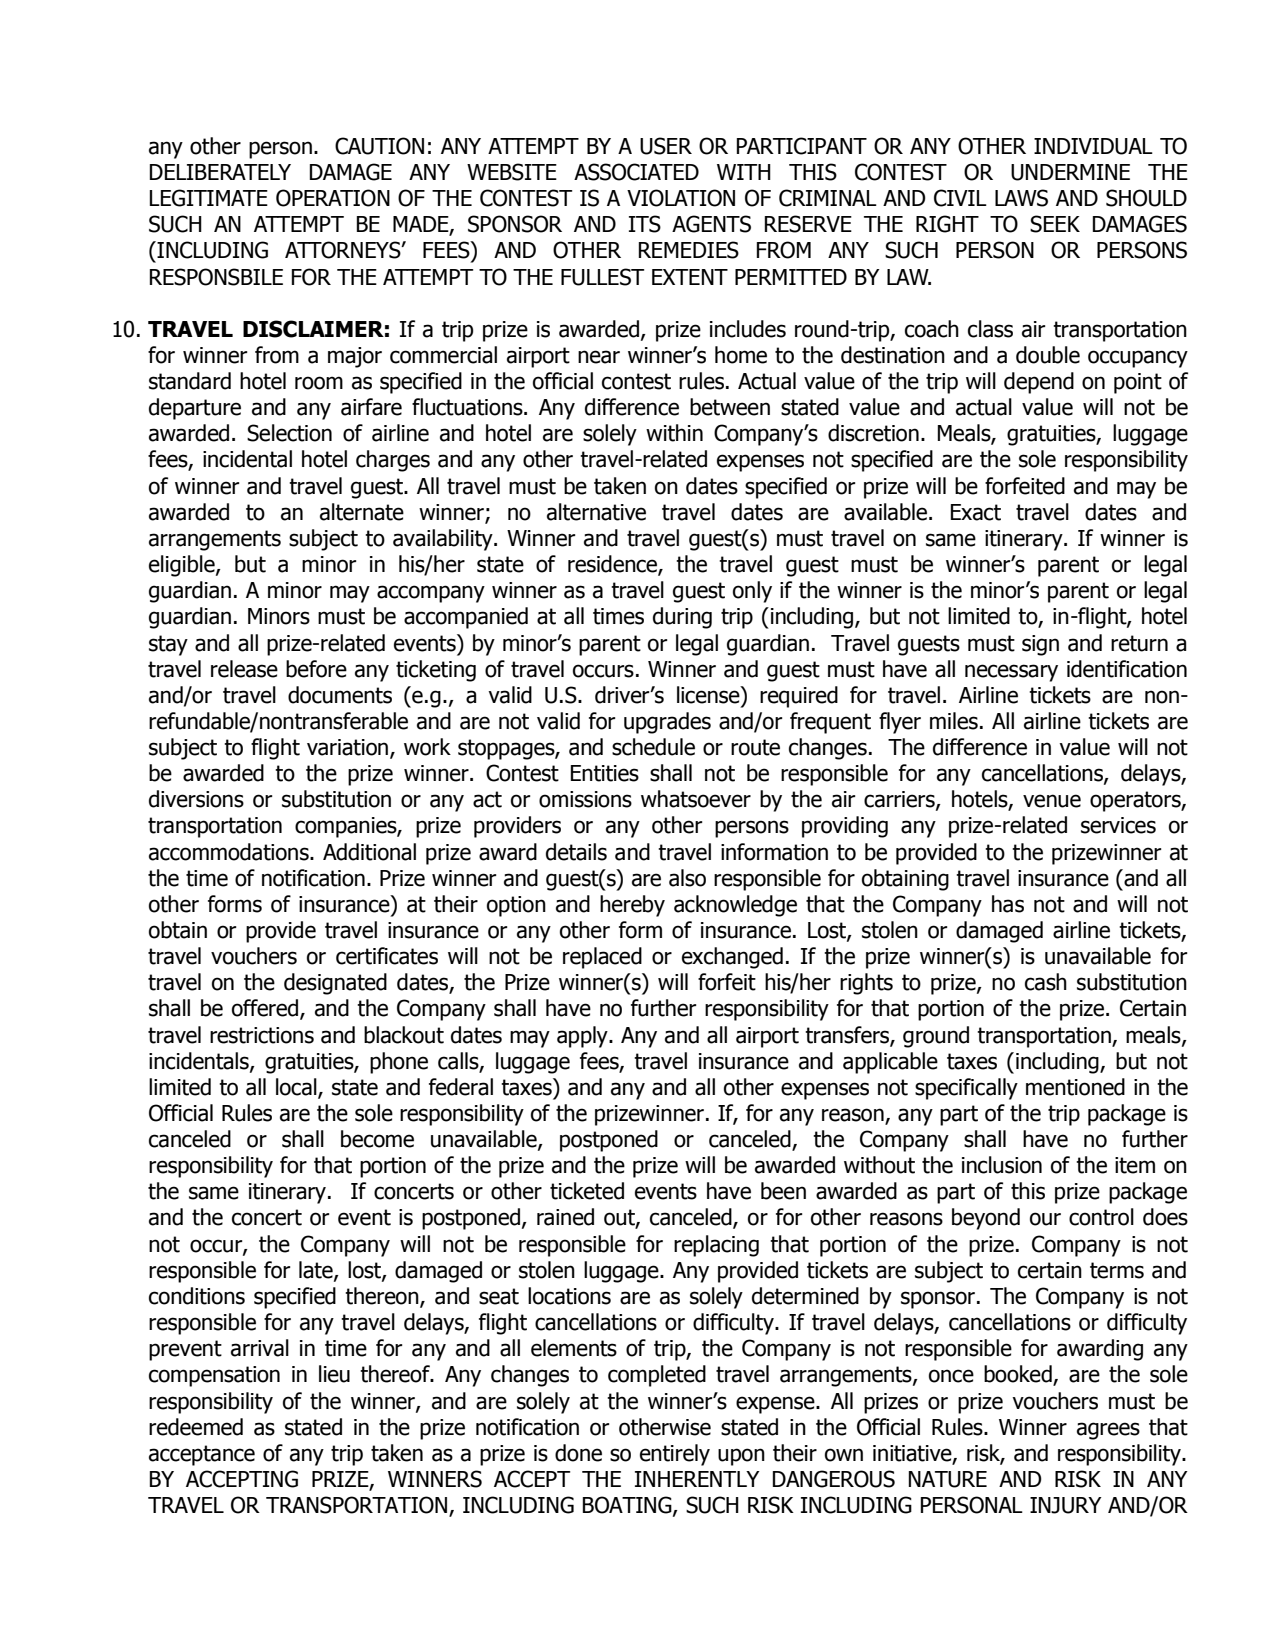  Describe the element at coordinates (1066, 1505) in the page. I see `INJURY` at that location.
